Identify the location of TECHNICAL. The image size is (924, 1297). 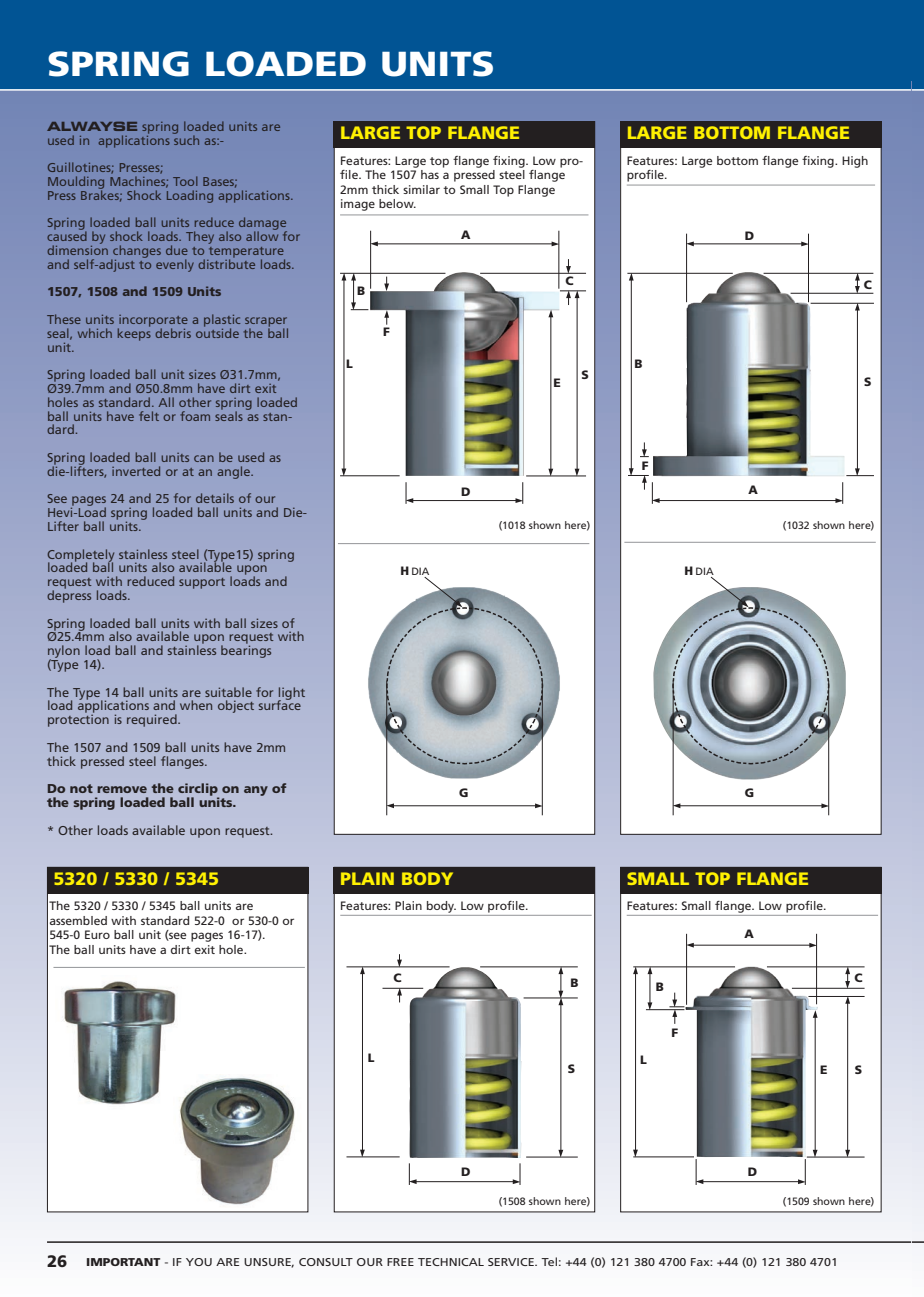
(451, 1262).
